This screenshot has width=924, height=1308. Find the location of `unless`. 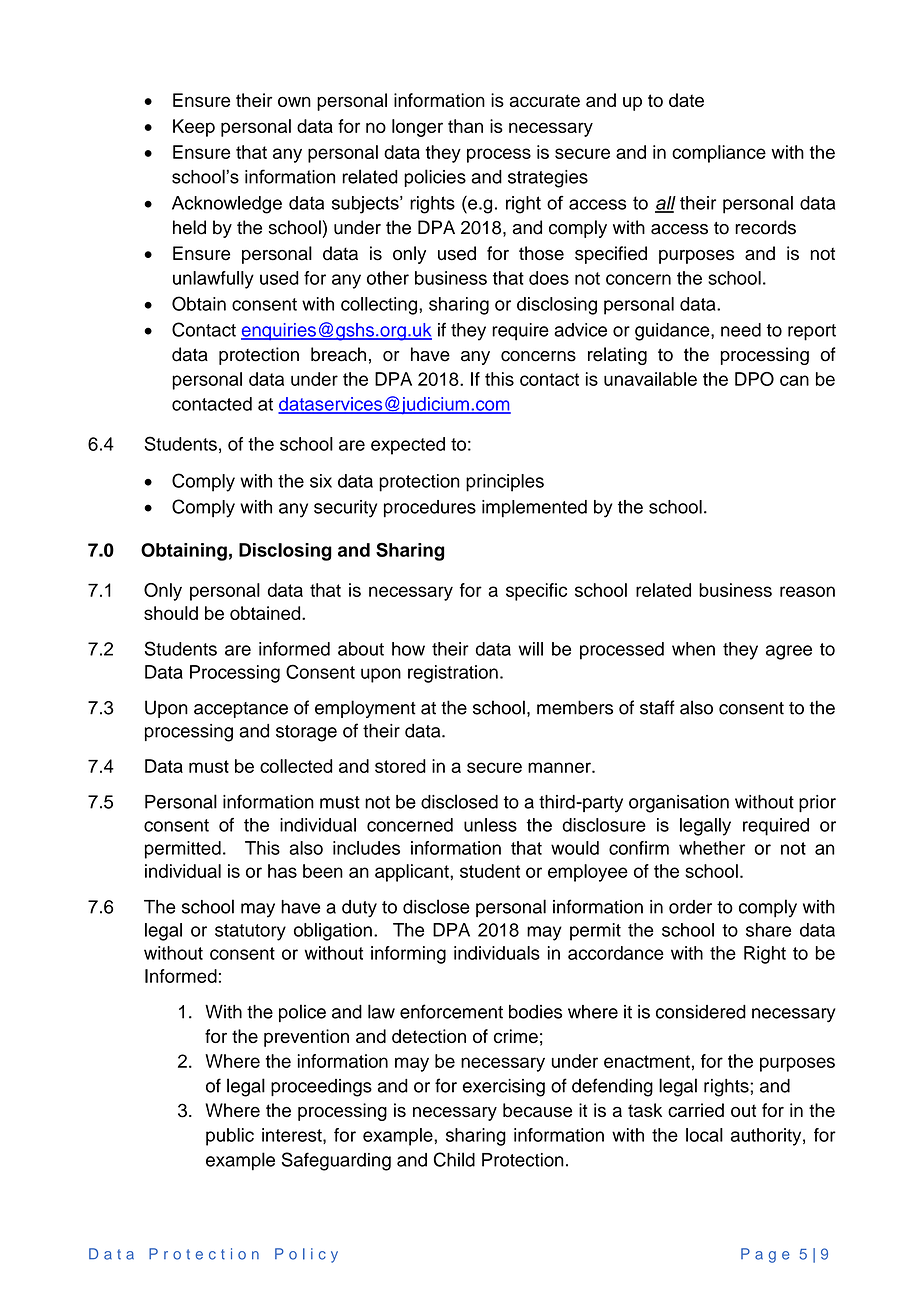

unless is located at coordinates (490, 825).
